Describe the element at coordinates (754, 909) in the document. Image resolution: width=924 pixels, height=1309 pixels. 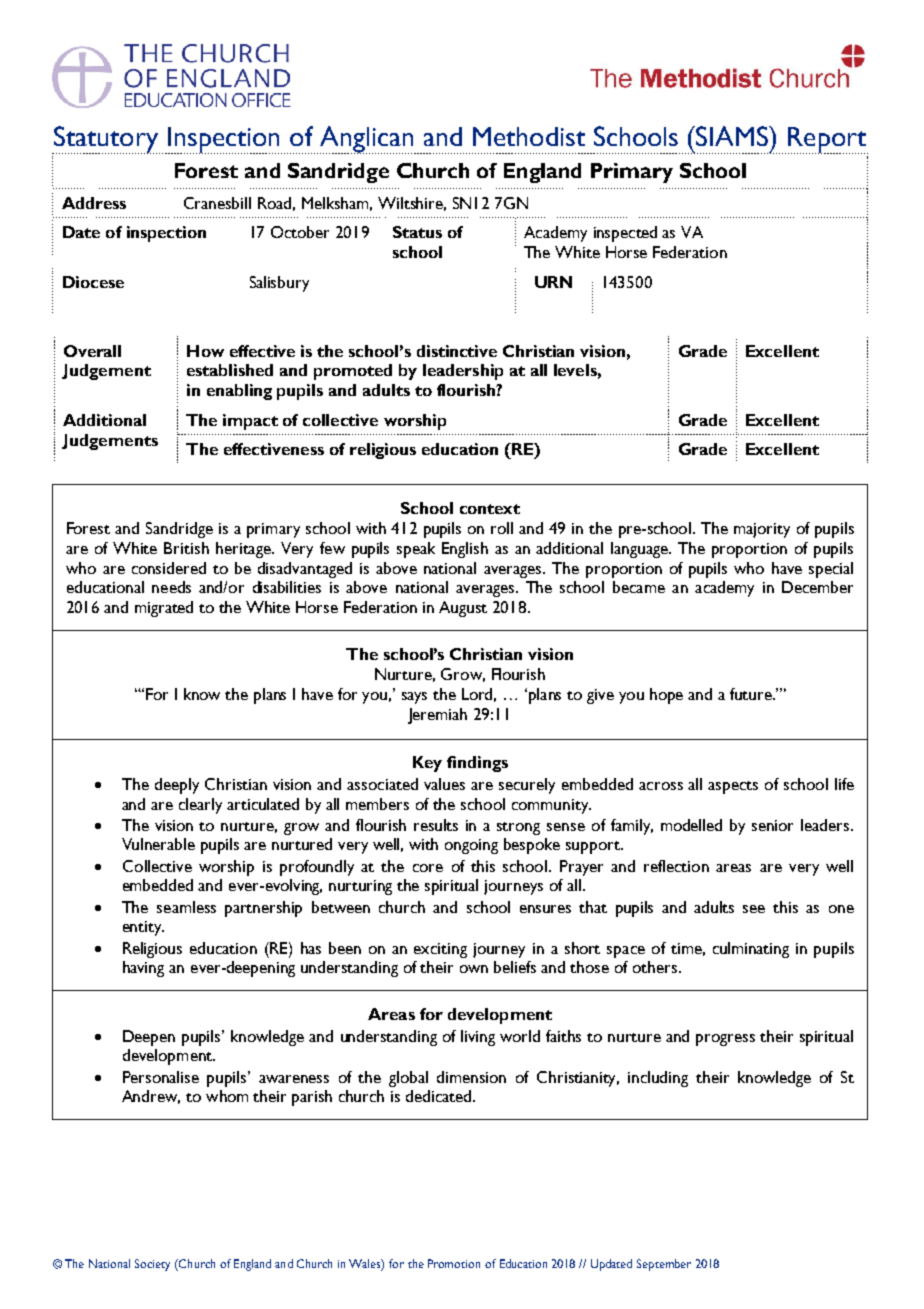
I see `see` at that location.
